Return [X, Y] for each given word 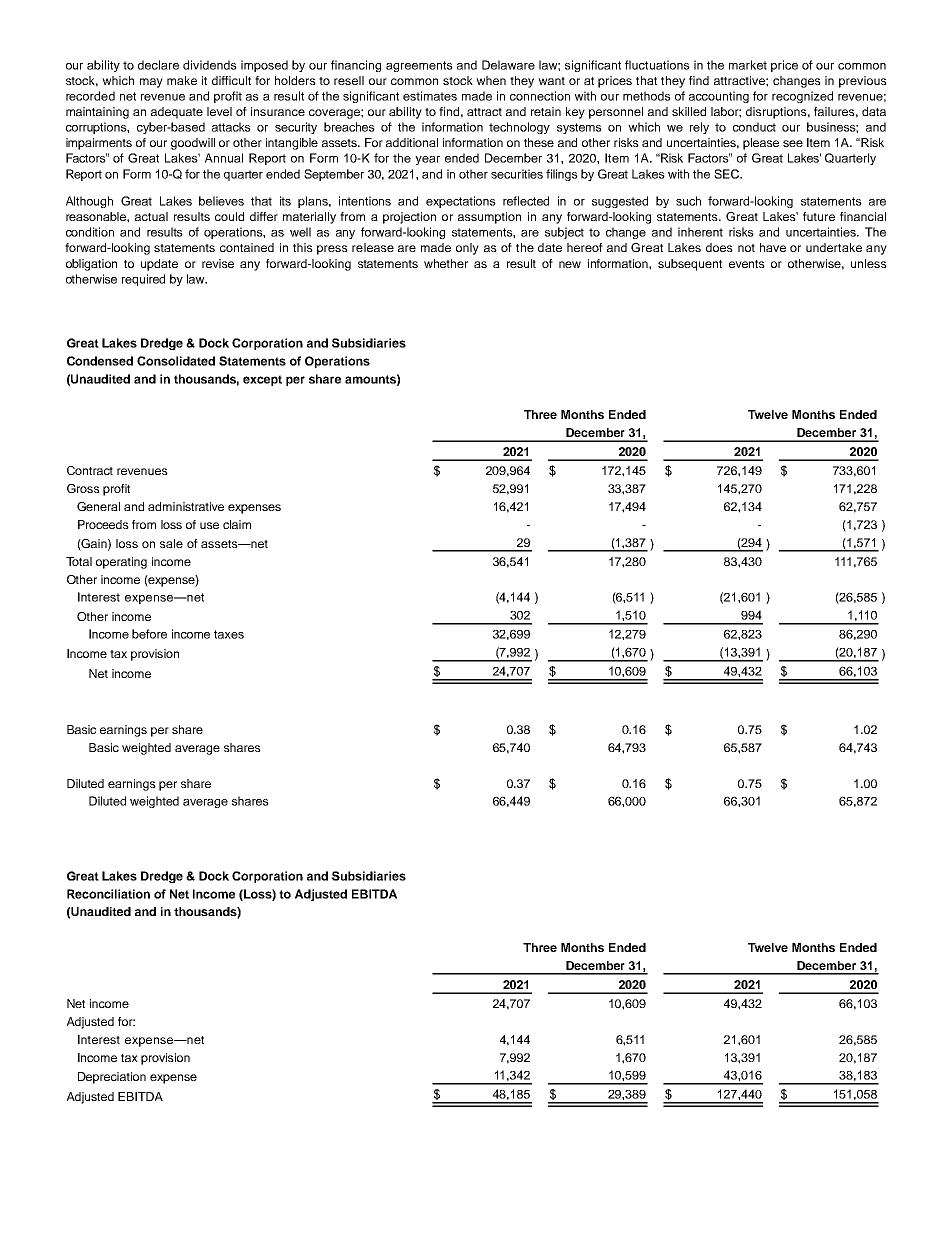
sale [171, 543]
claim [237, 524]
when [491, 80]
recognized [802, 97]
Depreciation [112, 1078]
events [747, 264]
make [182, 80]
